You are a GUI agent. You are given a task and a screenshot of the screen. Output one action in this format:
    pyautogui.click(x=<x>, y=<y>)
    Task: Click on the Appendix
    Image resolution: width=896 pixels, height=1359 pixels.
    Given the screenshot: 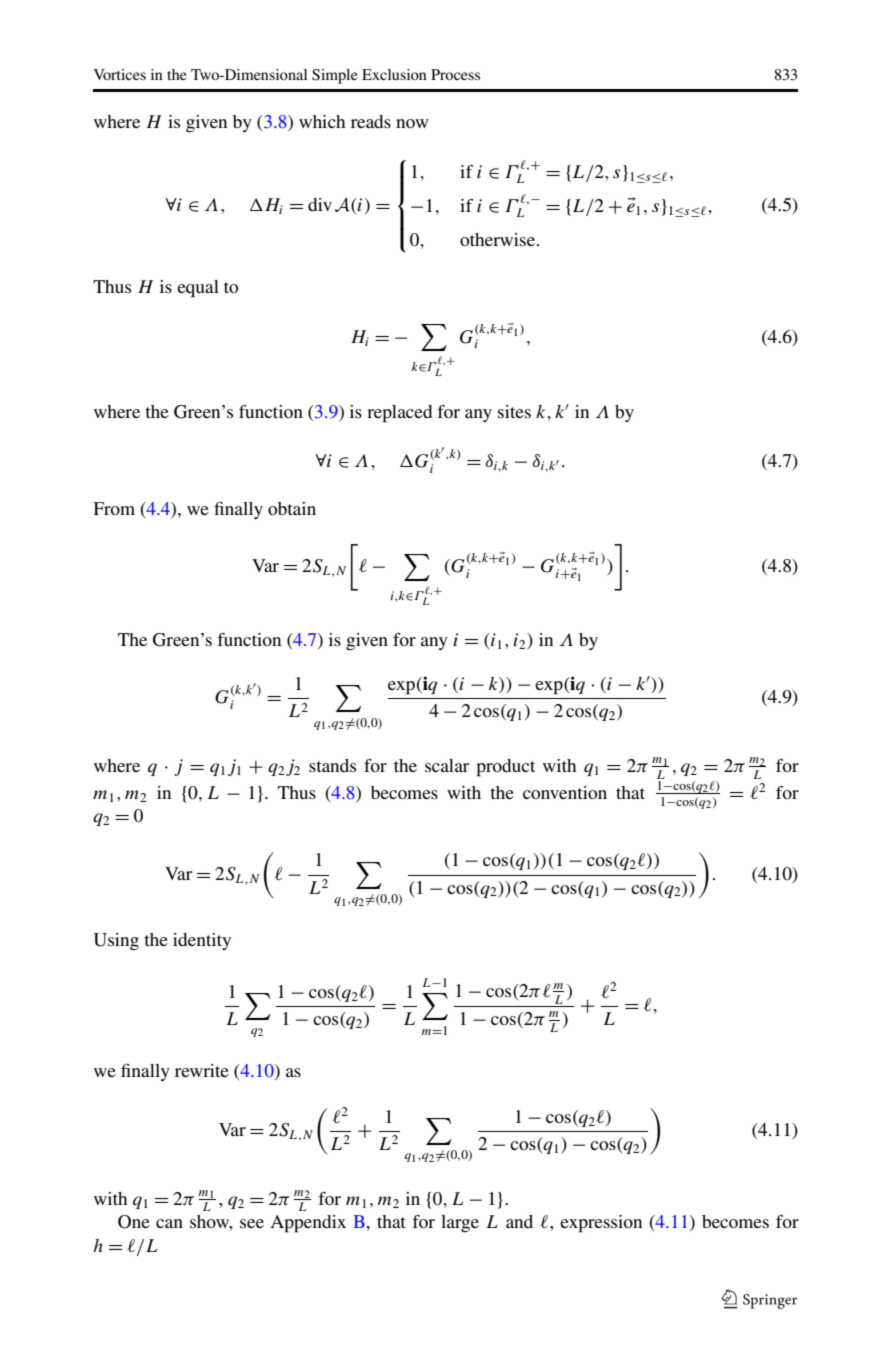 What is the action you would take?
    pyautogui.click(x=308, y=1224)
